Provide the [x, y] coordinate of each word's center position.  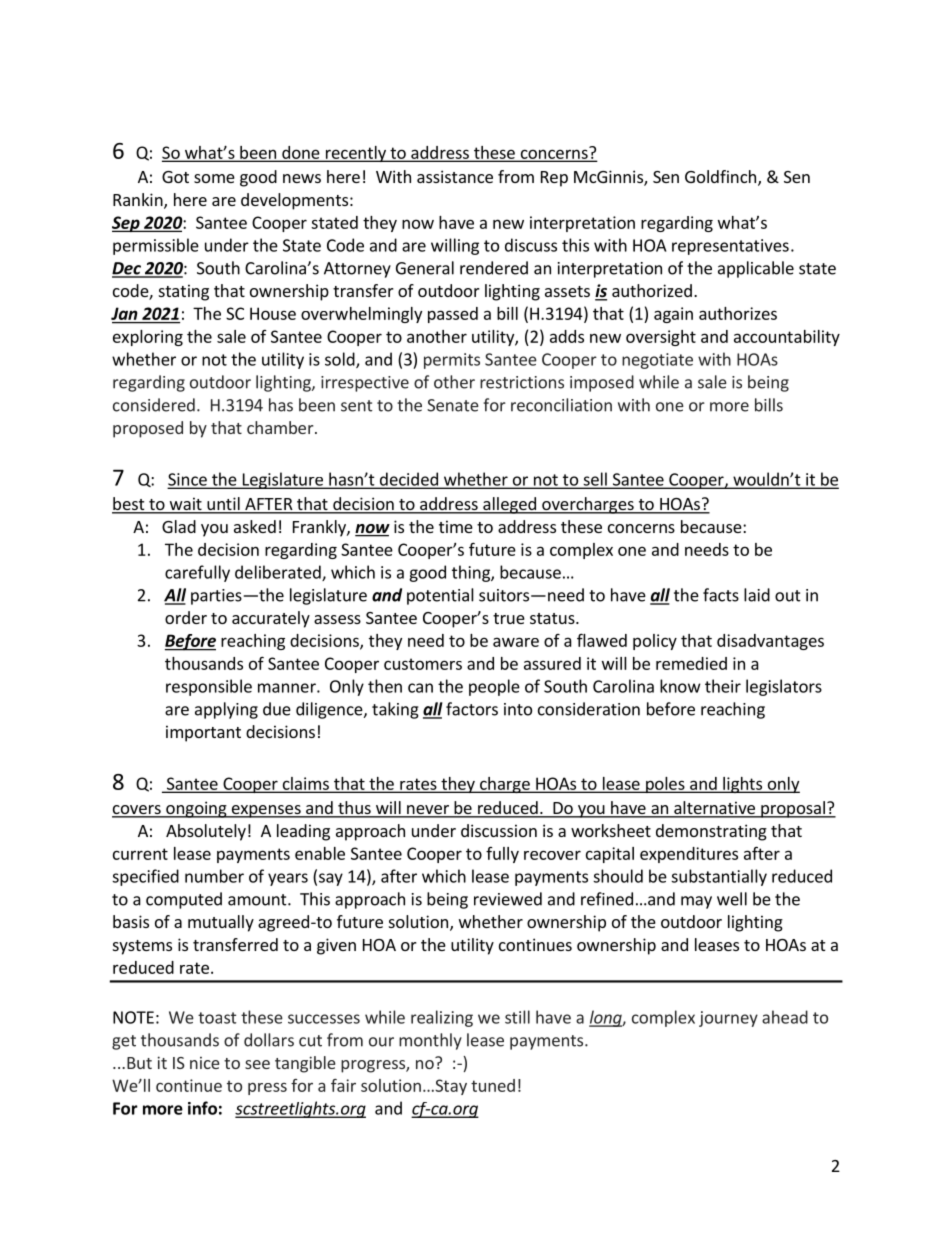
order [186, 617]
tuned [493, 1085]
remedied [691, 663]
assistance [455, 176]
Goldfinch [720, 176]
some [214, 178]
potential [440, 596]
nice [205, 1063]
